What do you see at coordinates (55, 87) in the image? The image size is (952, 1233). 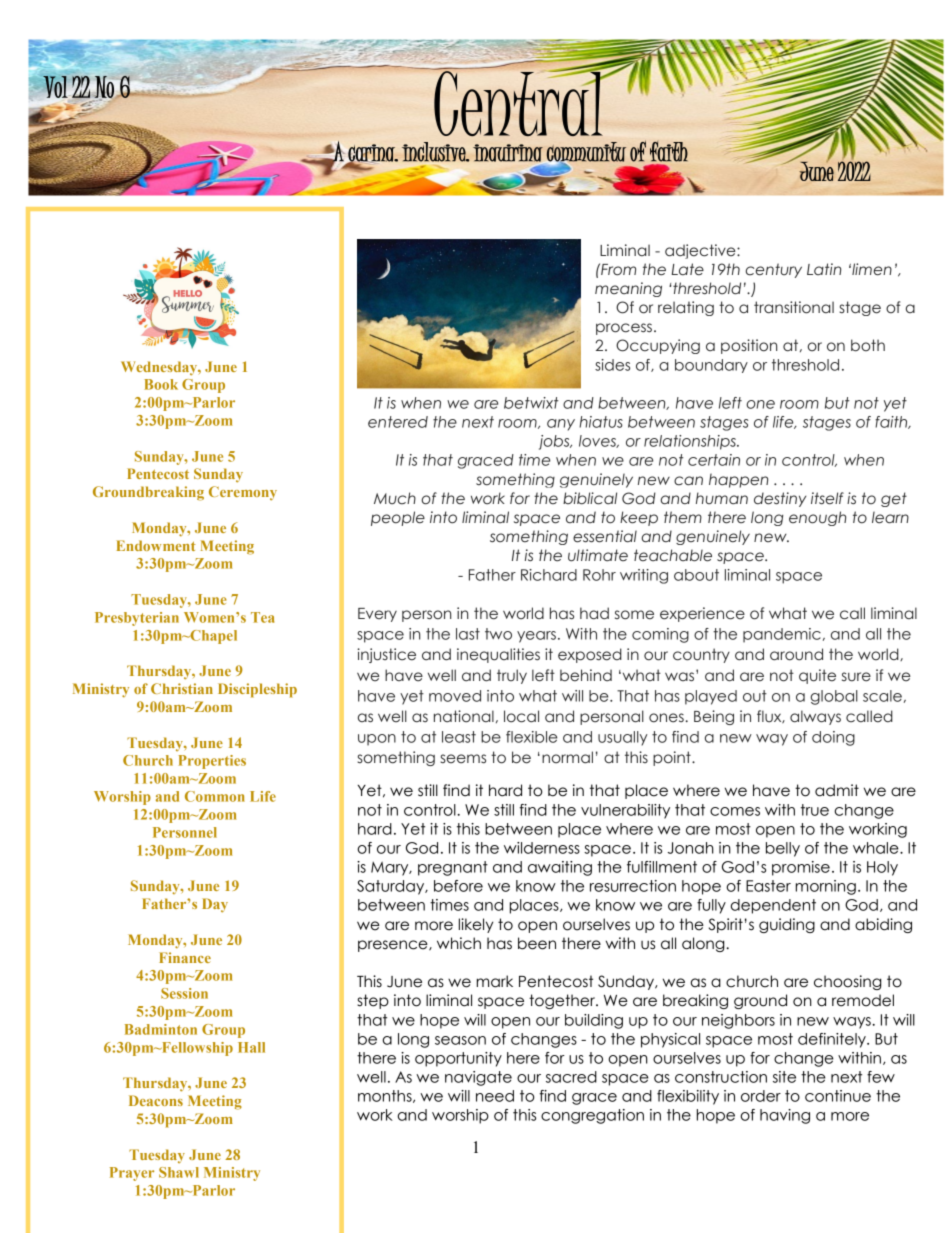 I see `Vol` at bounding box center [55, 87].
